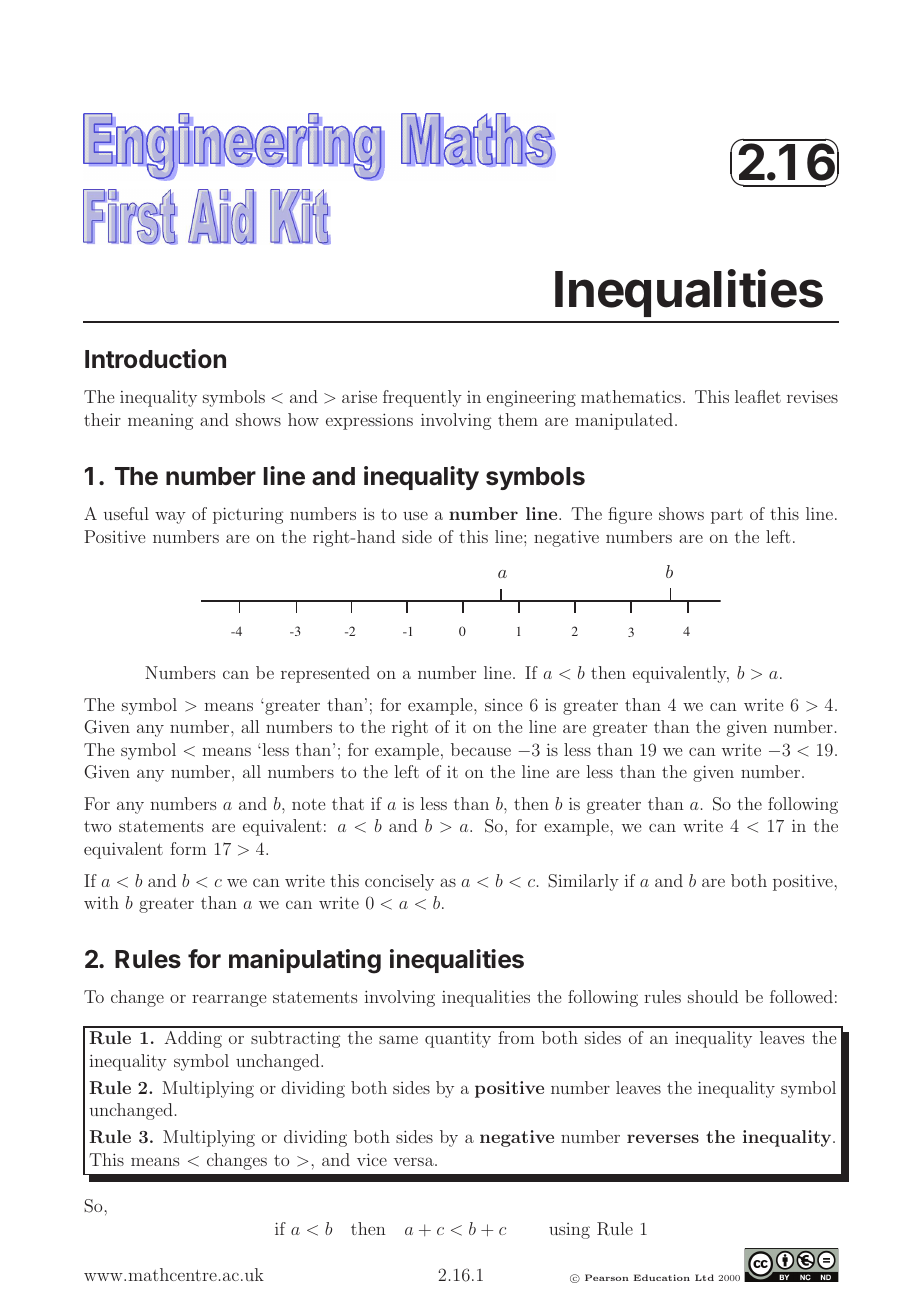 This image has width=924, height=1308. I want to click on frequently, so click(422, 398).
